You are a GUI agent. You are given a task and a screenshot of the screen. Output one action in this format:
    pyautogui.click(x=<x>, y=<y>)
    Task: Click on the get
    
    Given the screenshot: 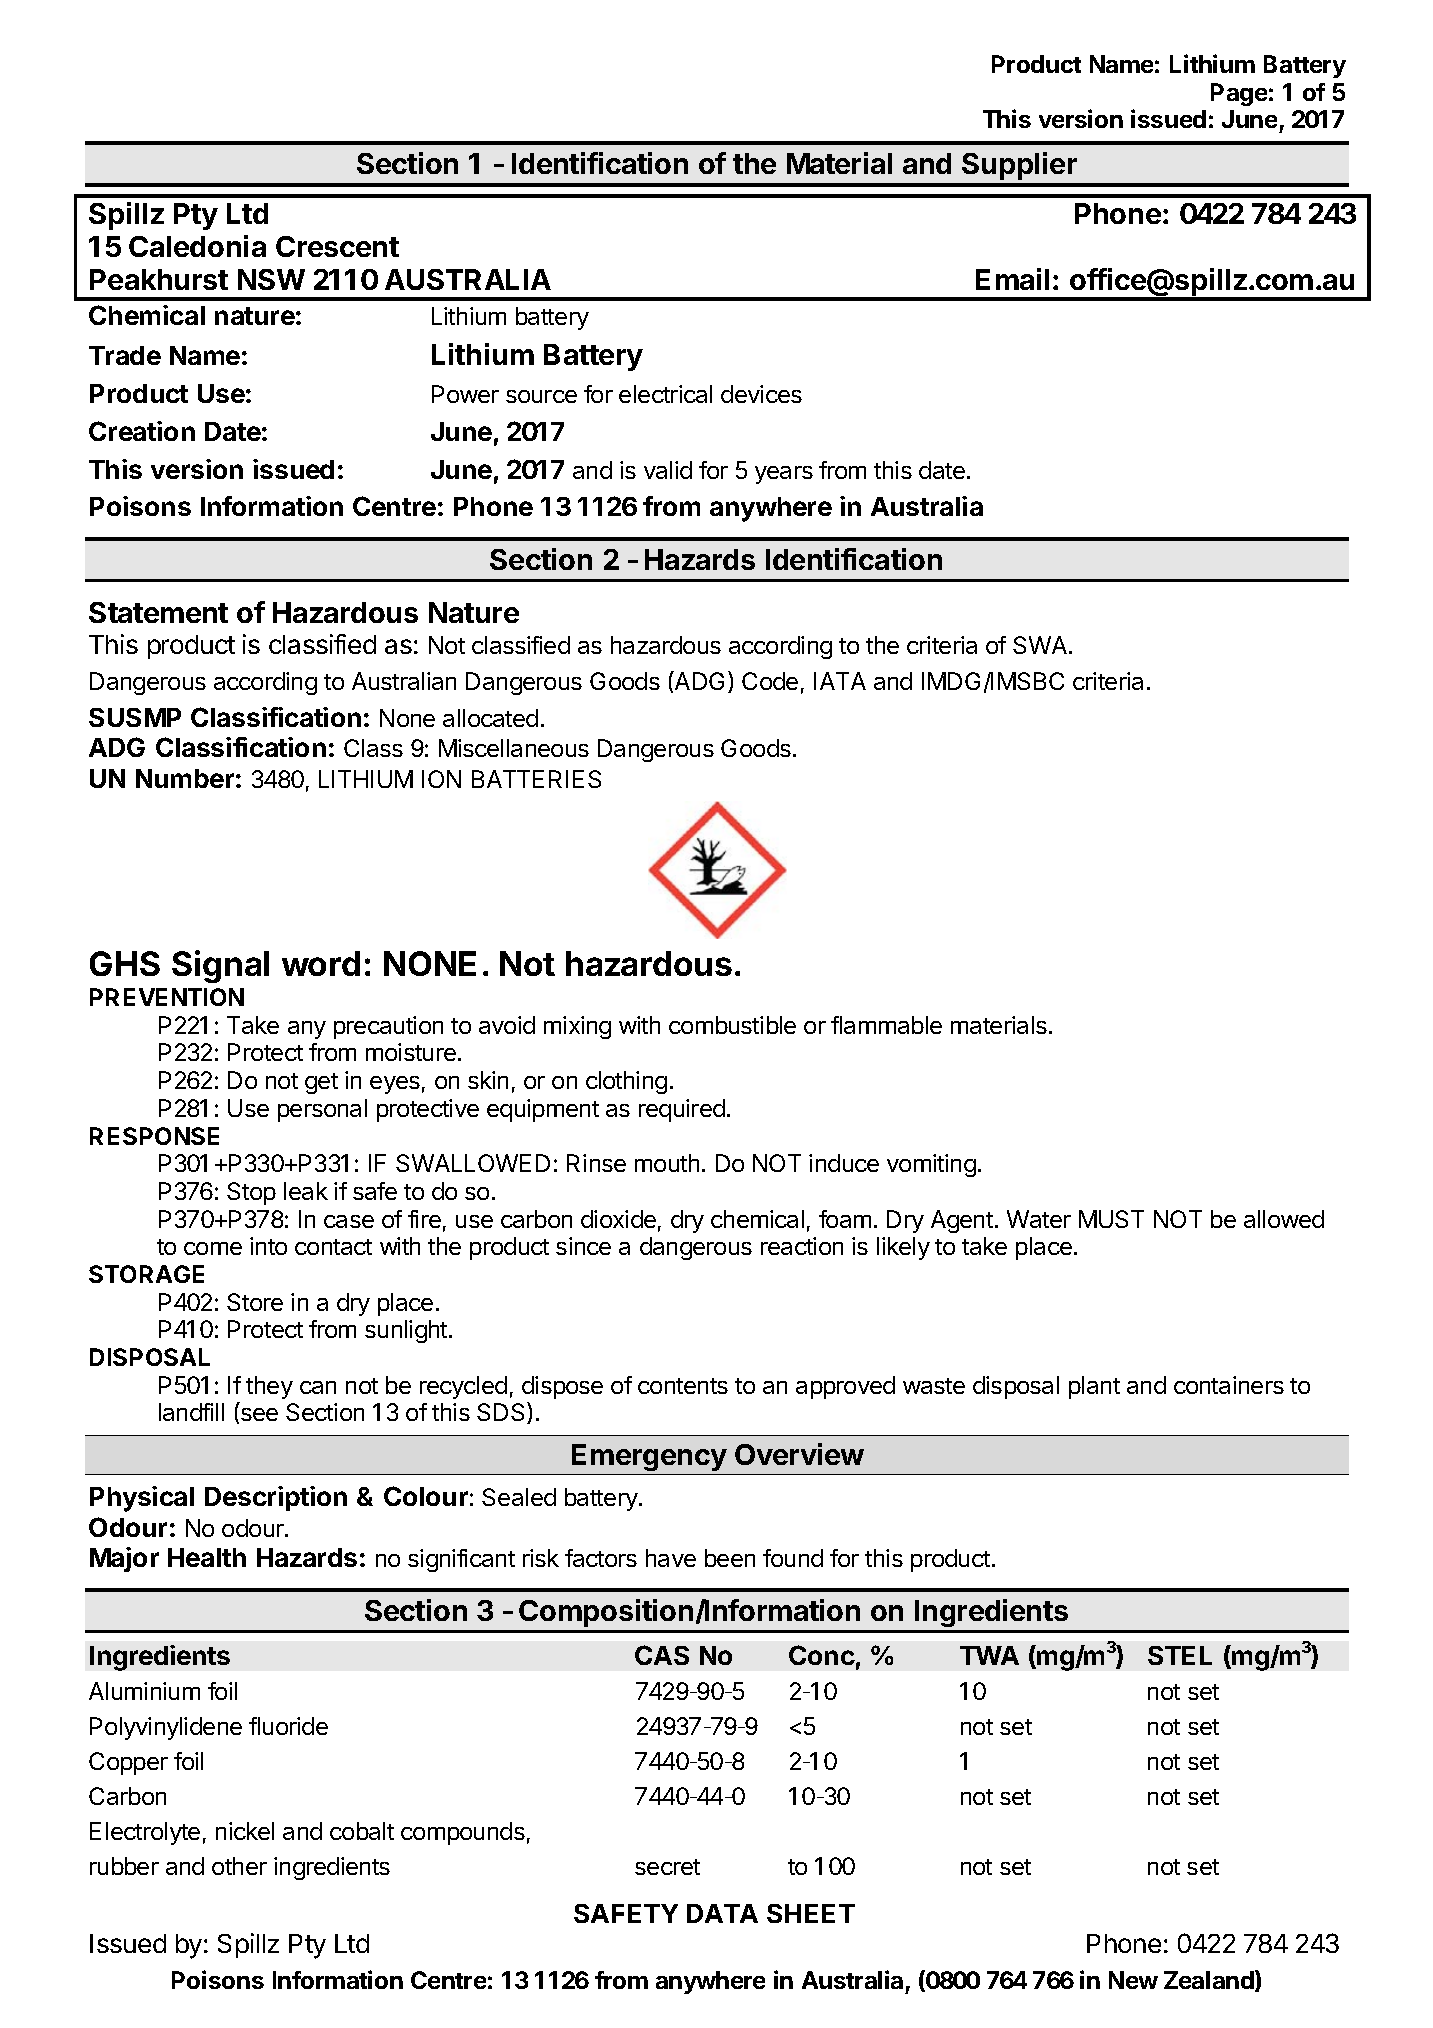 What is the action you would take?
    pyautogui.click(x=321, y=1083)
